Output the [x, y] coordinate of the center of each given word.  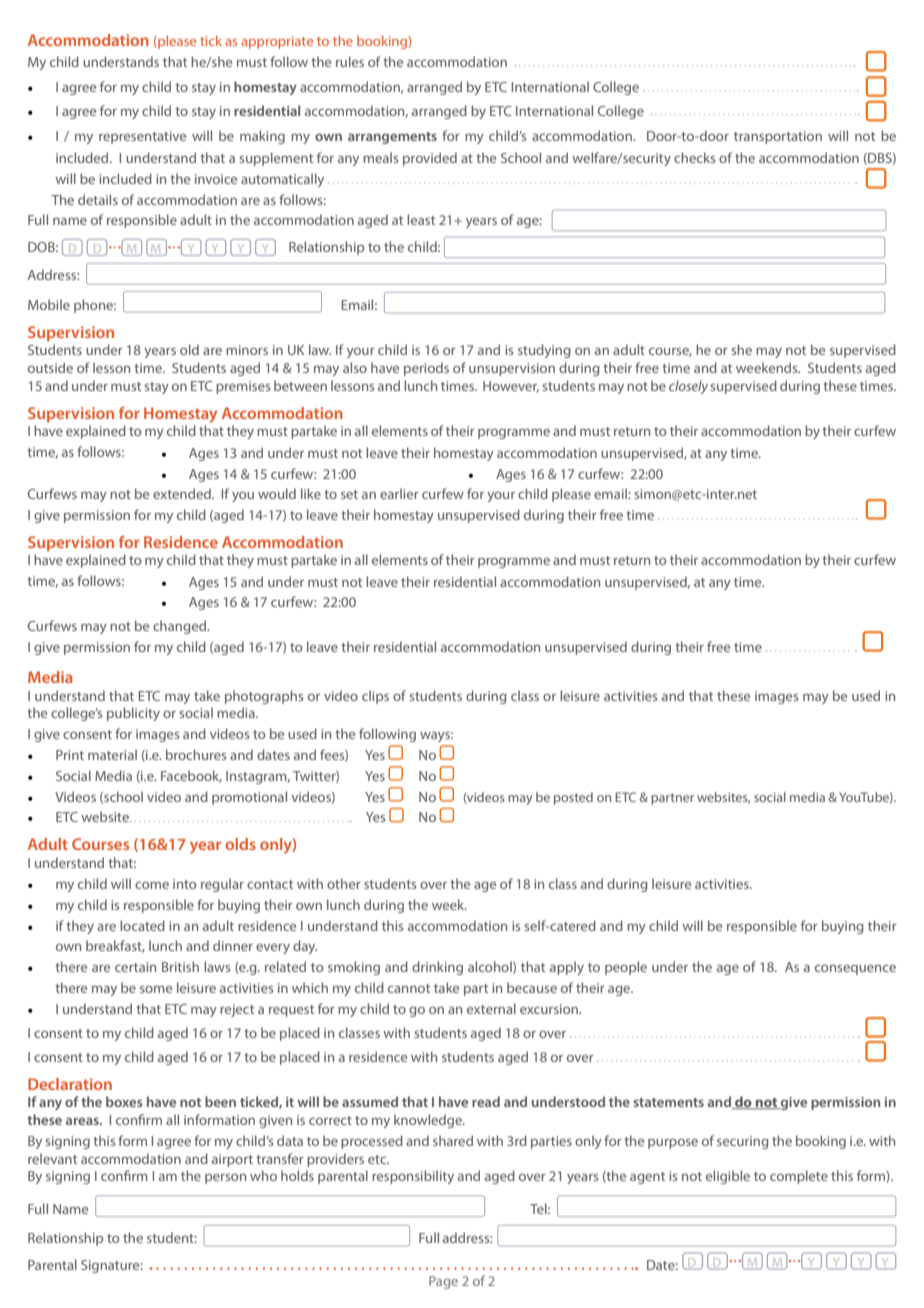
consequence [855, 970]
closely [688, 387]
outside [50, 367]
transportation [778, 137]
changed [181, 627]
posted [573, 798]
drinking [437, 968]
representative [142, 137]
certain [135, 967]
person [225, 1179]
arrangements [392, 138]
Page [443, 1282]
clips [375, 697]
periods [426, 369]
